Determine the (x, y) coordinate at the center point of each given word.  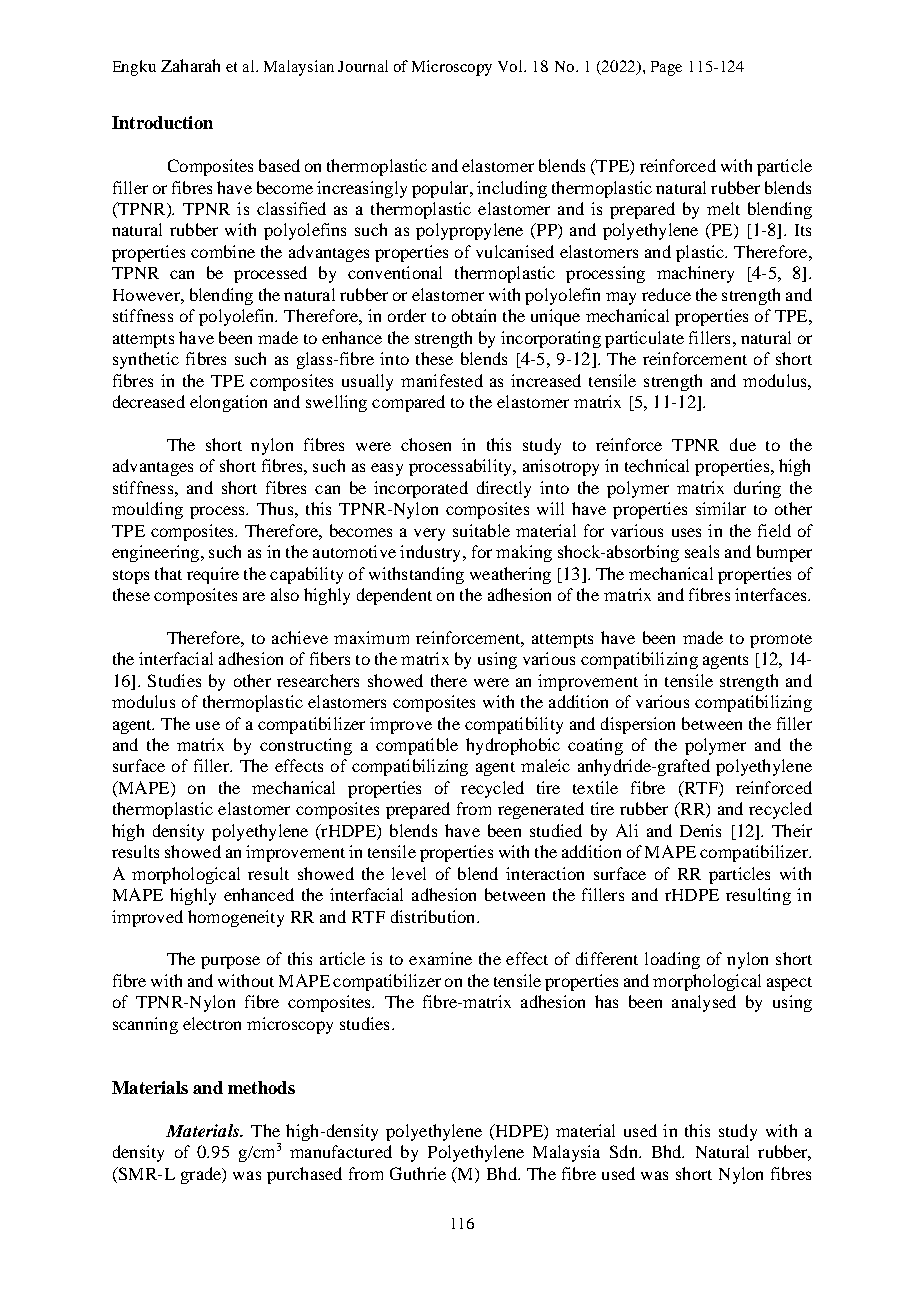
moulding (147, 510)
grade (202, 1175)
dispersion (638, 725)
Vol (512, 66)
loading (672, 960)
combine (223, 251)
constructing (306, 746)
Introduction (162, 122)
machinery (695, 274)
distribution (434, 916)
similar (721, 508)
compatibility (514, 725)
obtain (474, 315)
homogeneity (236, 918)
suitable (481, 530)
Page (666, 68)
